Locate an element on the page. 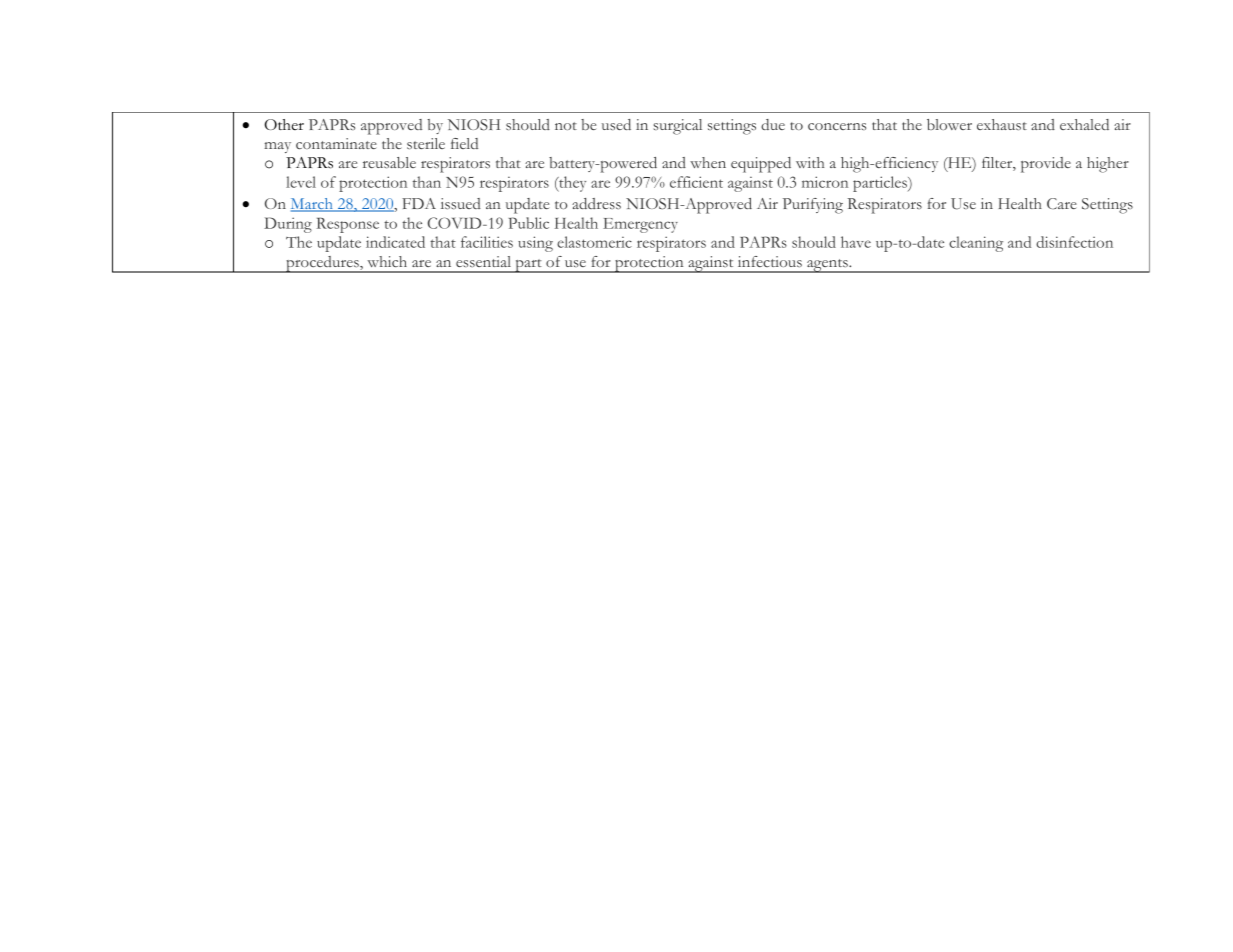  when is located at coordinates (708, 162).
